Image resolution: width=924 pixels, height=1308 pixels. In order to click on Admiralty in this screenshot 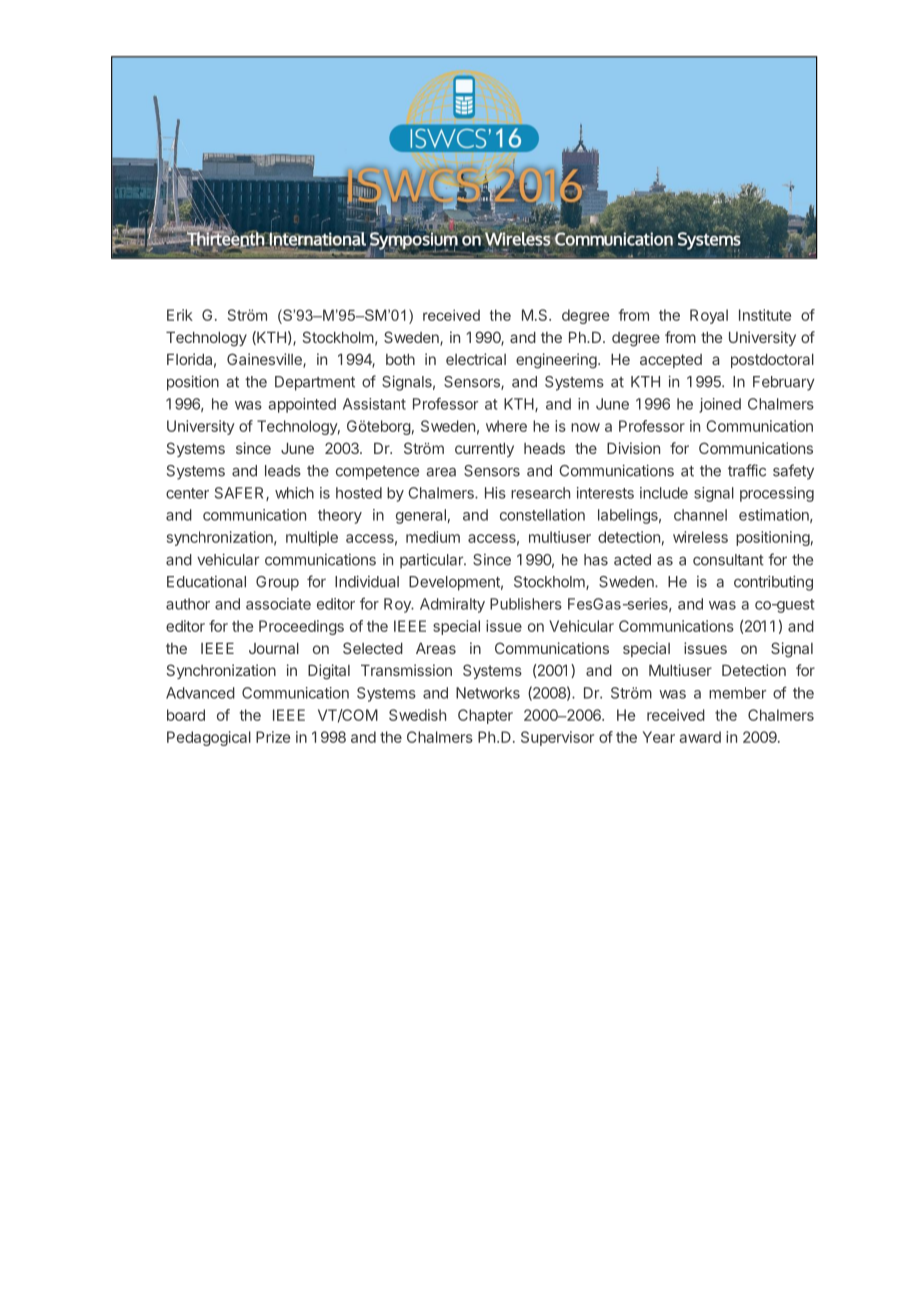, I will do `click(452, 605)`.
